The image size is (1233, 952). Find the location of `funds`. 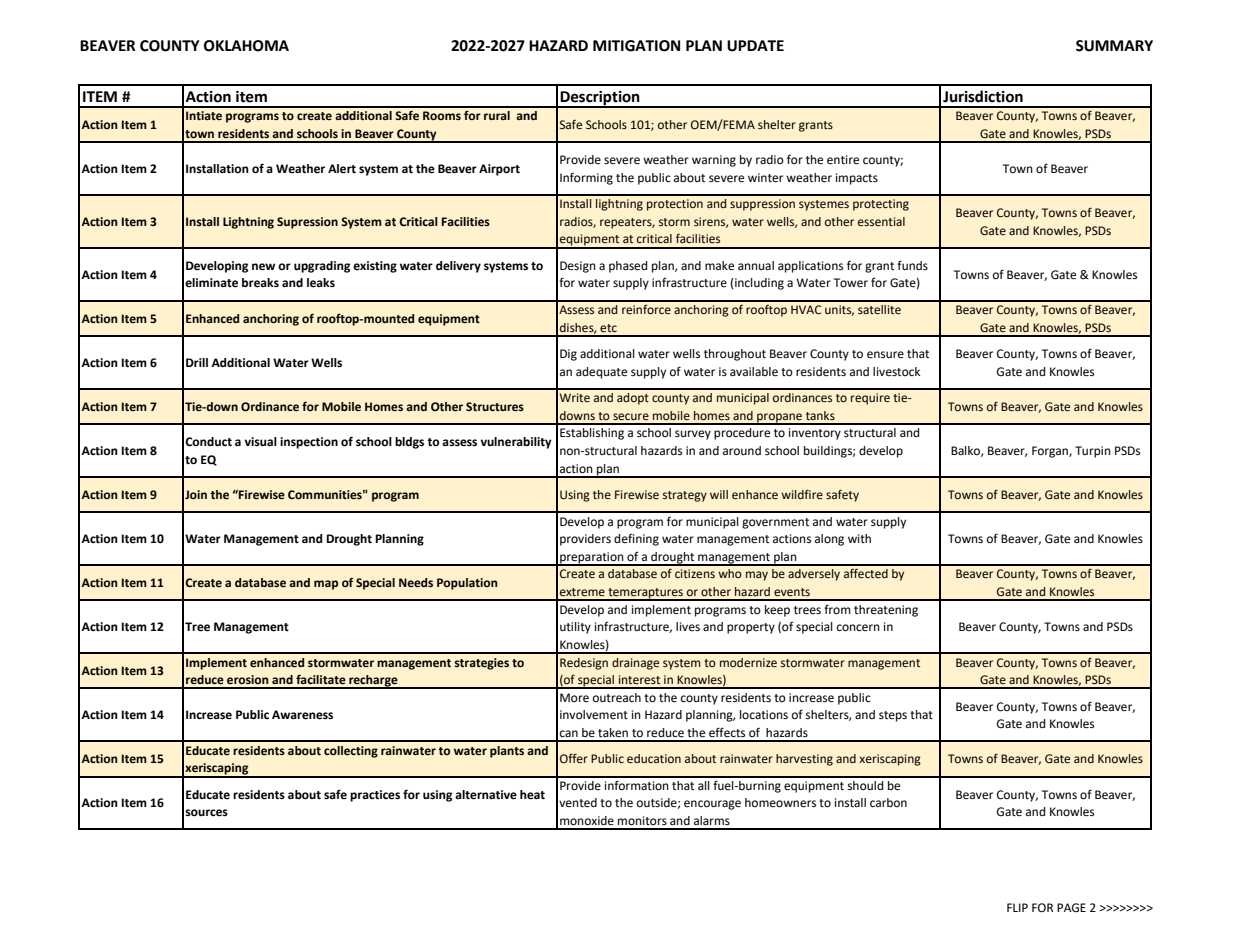

funds is located at coordinates (912, 265).
